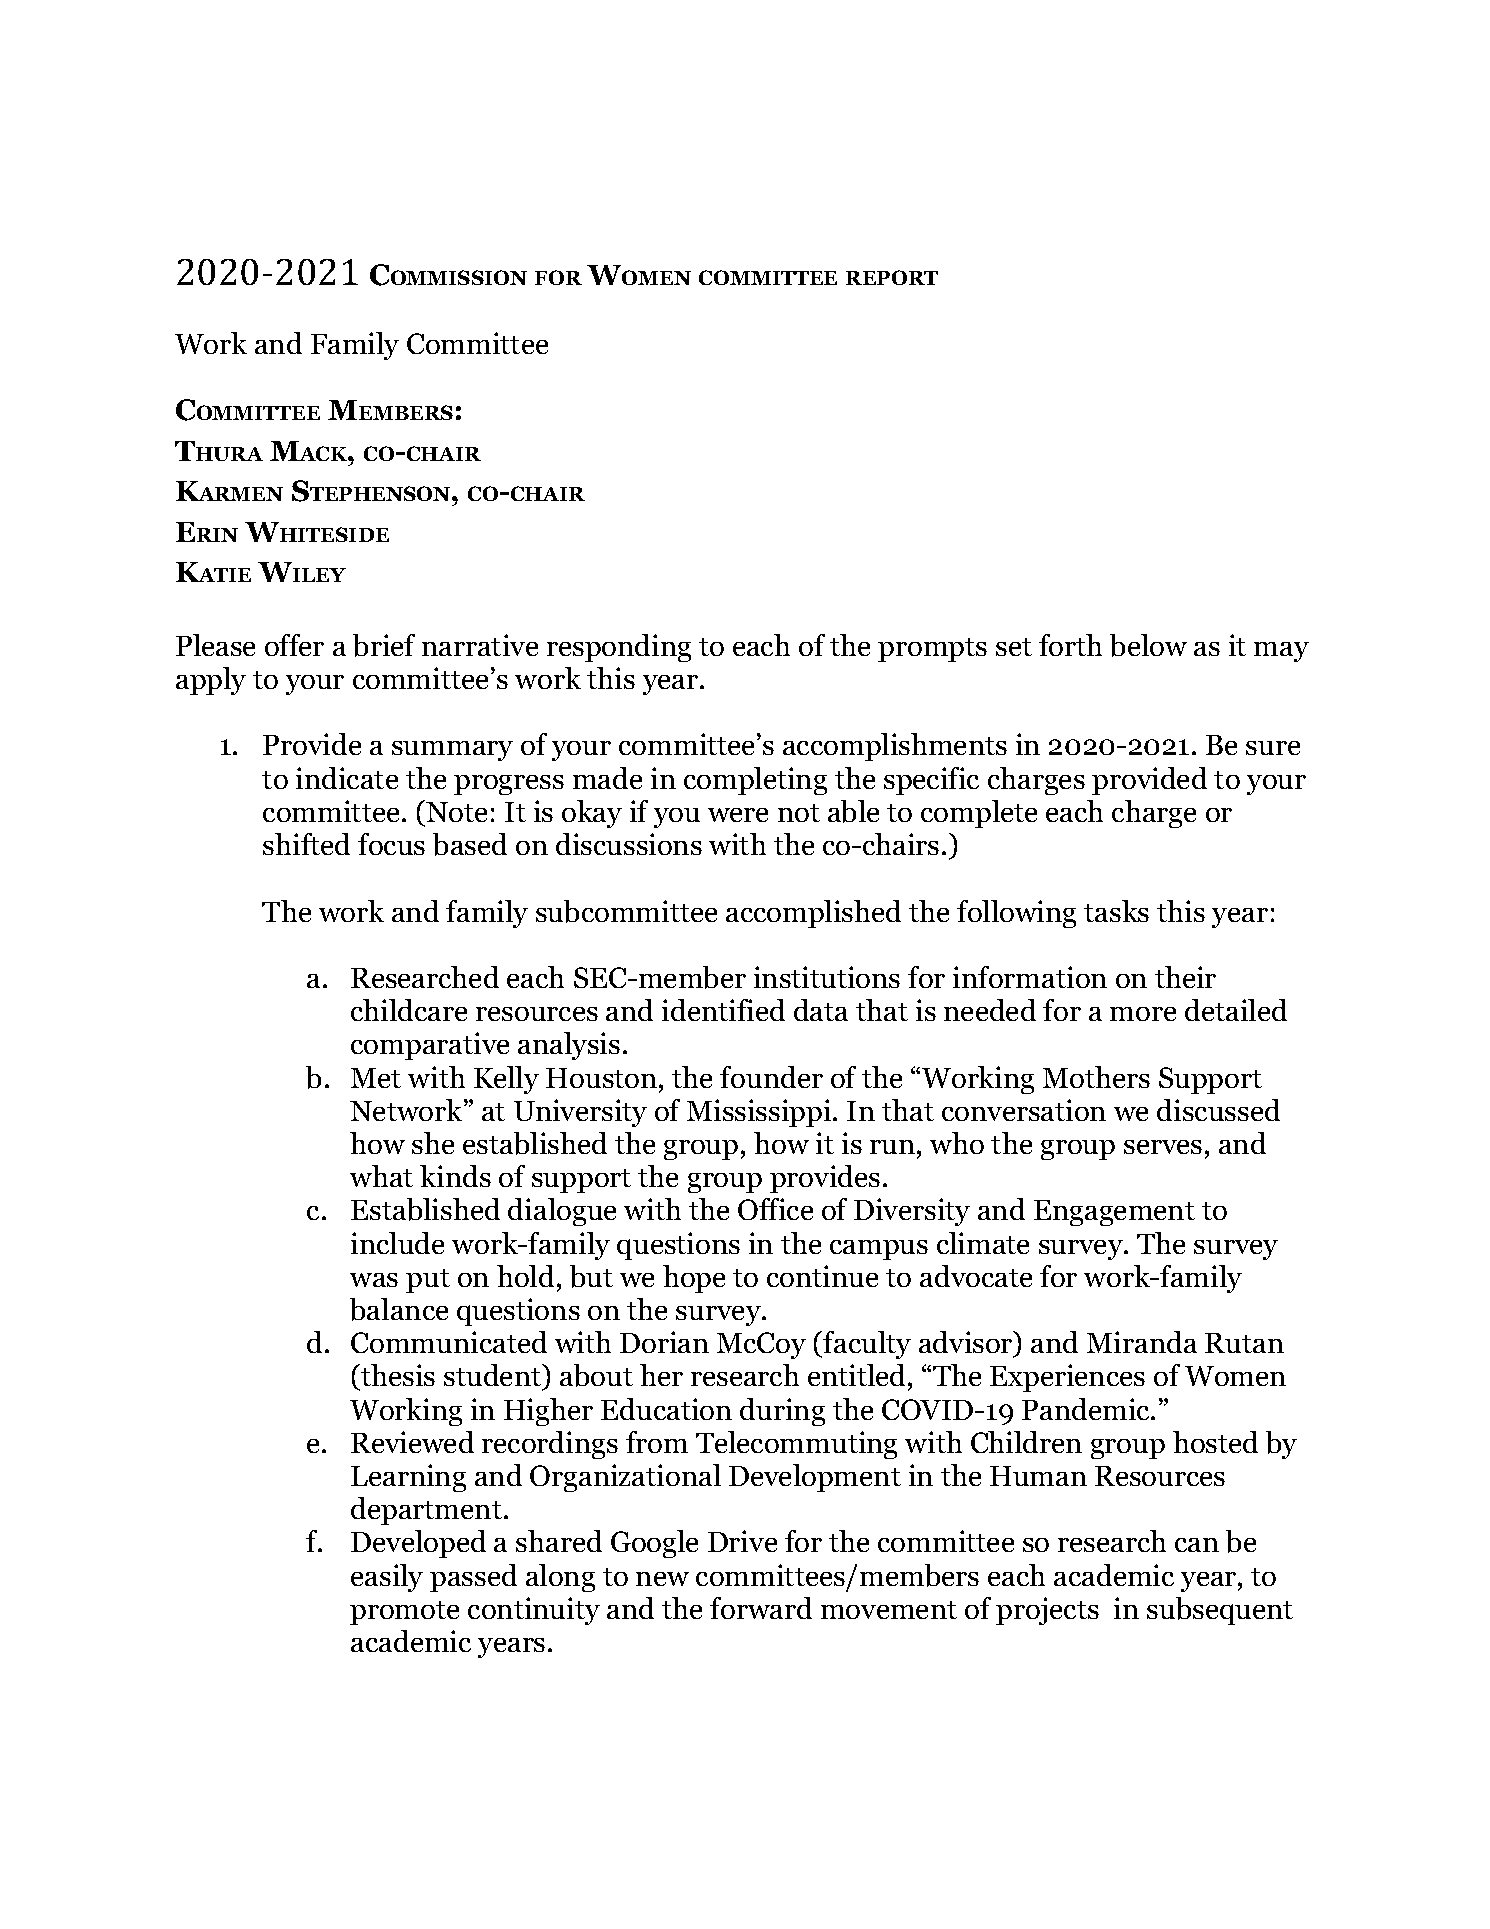  What do you see at coordinates (387, 1578) in the image?
I see `easily` at bounding box center [387, 1578].
